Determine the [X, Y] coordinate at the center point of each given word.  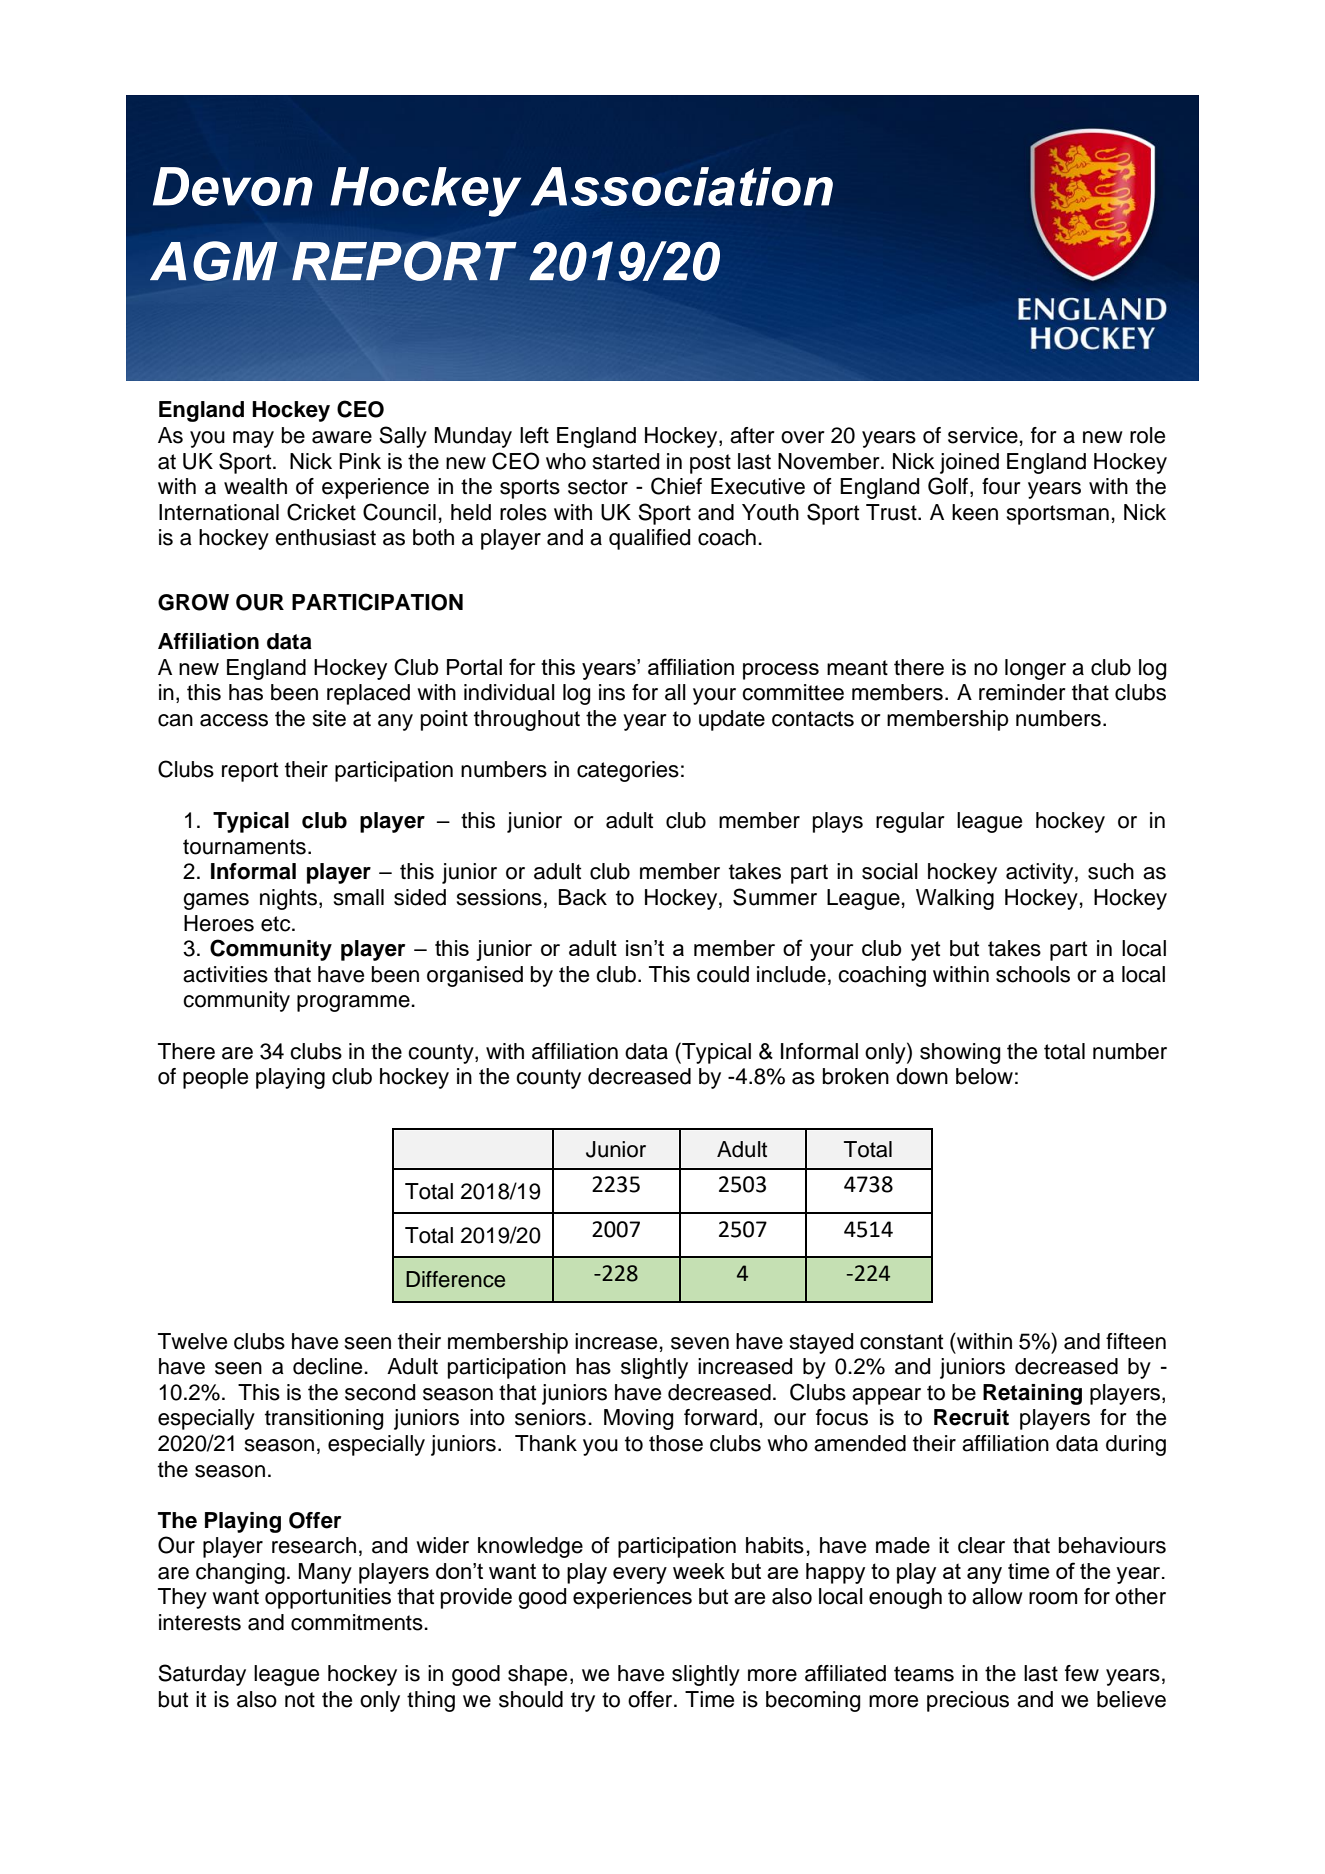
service [983, 435]
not [300, 1700]
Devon [233, 186]
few [1082, 1673]
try [583, 1702]
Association [682, 186]
